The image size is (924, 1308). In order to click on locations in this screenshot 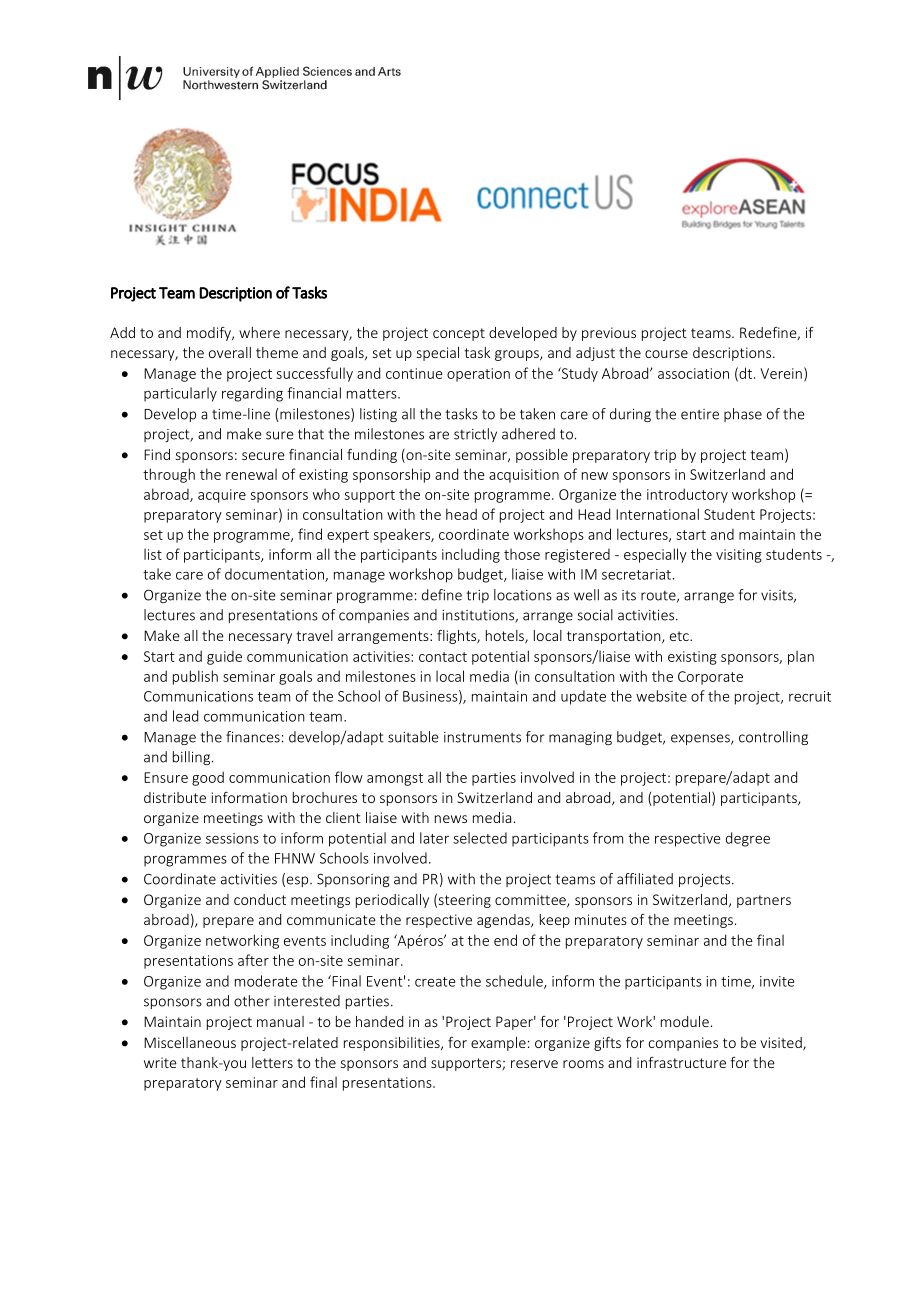, I will do `click(523, 595)`.
